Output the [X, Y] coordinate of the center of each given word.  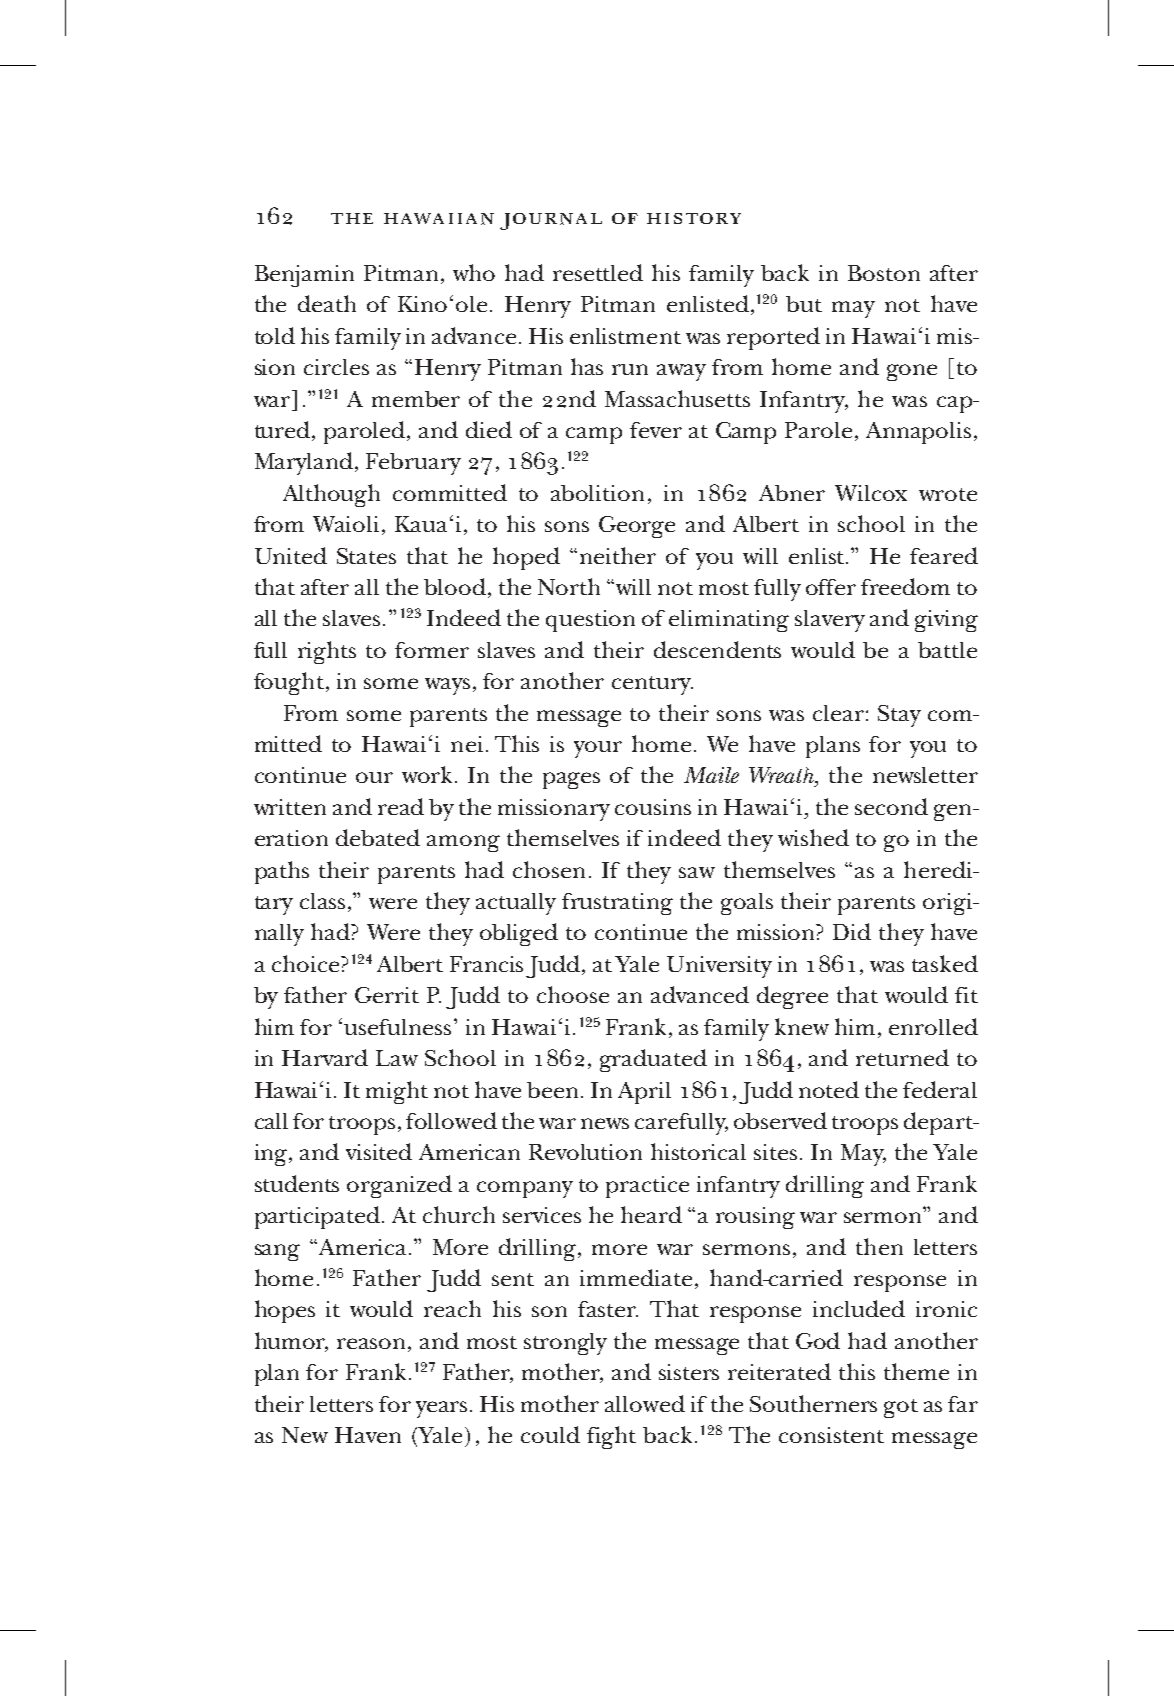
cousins [653, 807]
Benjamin [304, 276]
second [891, 806]
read [401, 806]
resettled [598, 272]
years [441, 1409]
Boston [884, 273]
